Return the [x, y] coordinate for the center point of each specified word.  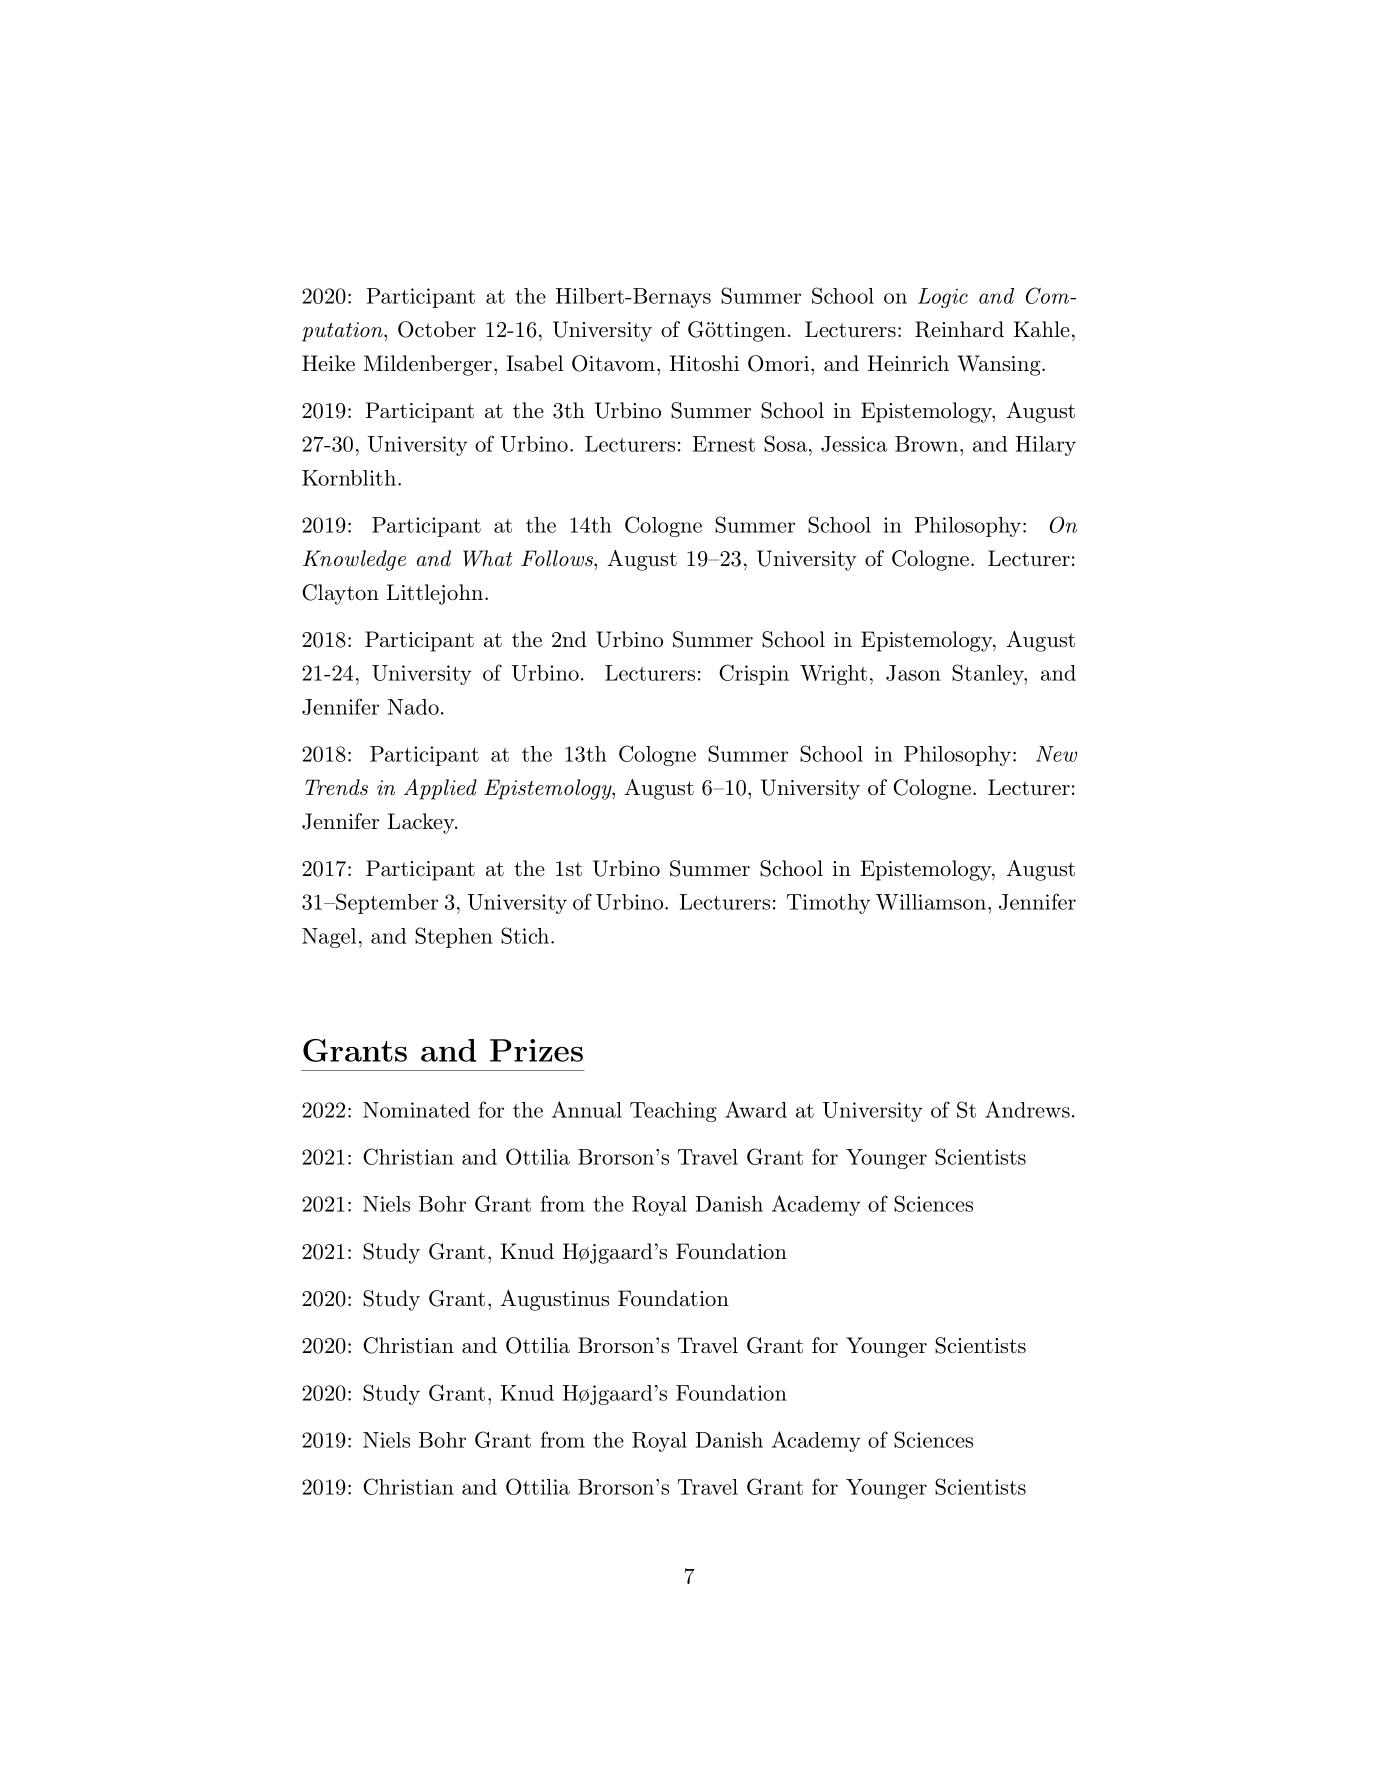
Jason [913, 673]
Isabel [534, 363]
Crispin [754, 674]
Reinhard [959, 329]
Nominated [416, 1110]
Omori [778, 363]
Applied [440, 789]
